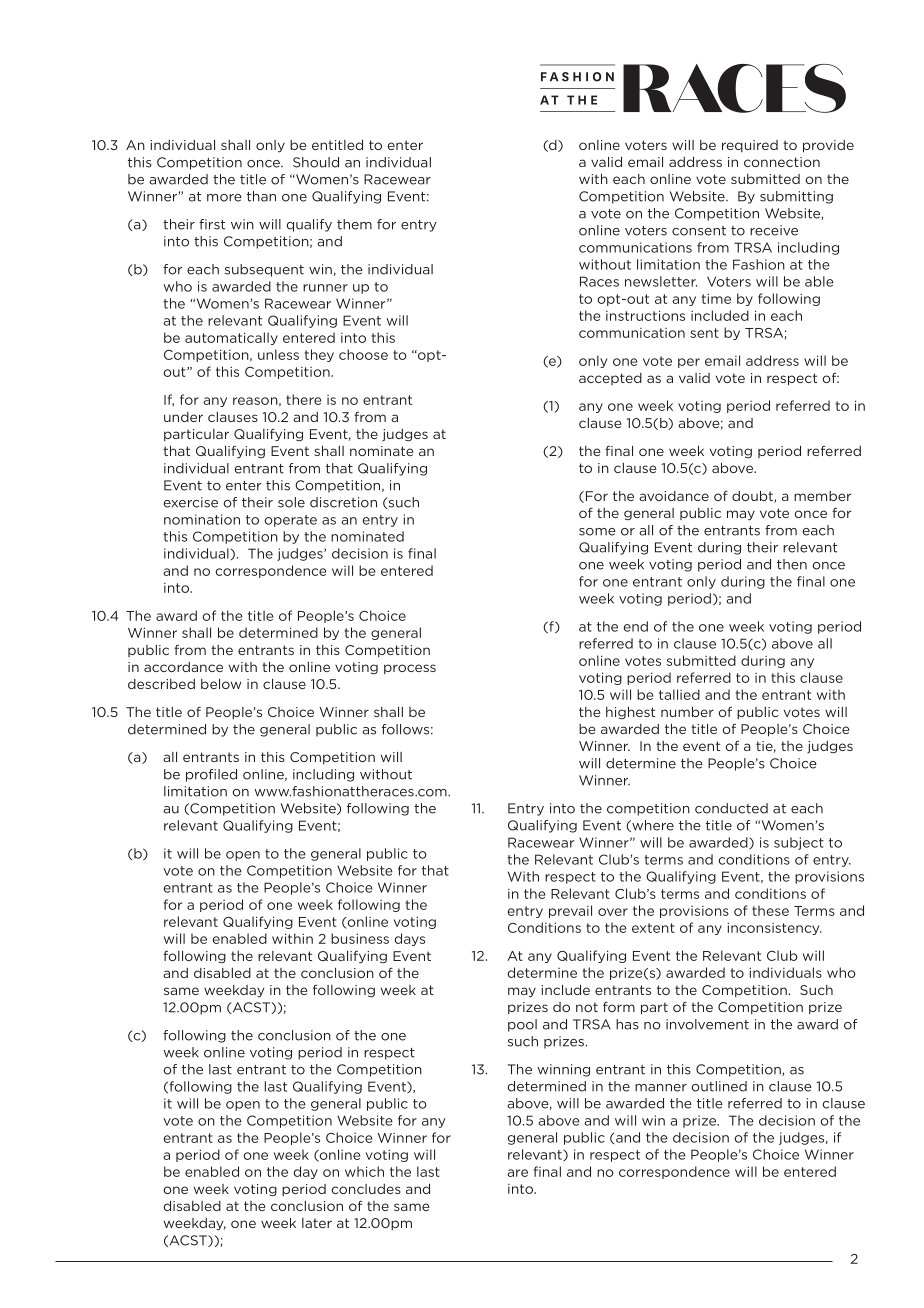 The image size is (924, 1308). What do you see at coordinates (354, 224) in the screenshot?
I see `them` at bounding box center [354, 224].
